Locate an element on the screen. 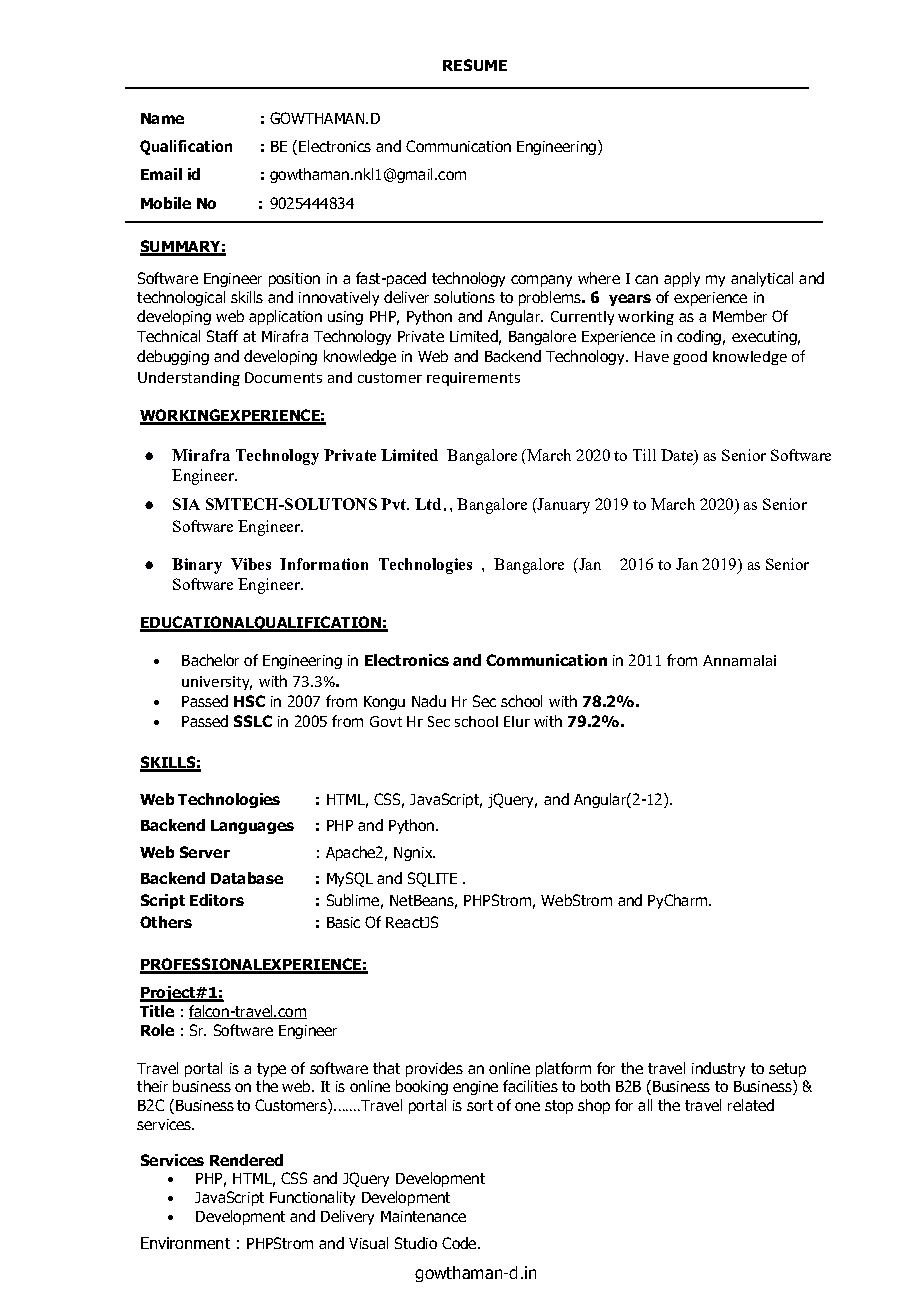 The image size is (924, 1307). Ltd is located at coordinates (428, 504).
